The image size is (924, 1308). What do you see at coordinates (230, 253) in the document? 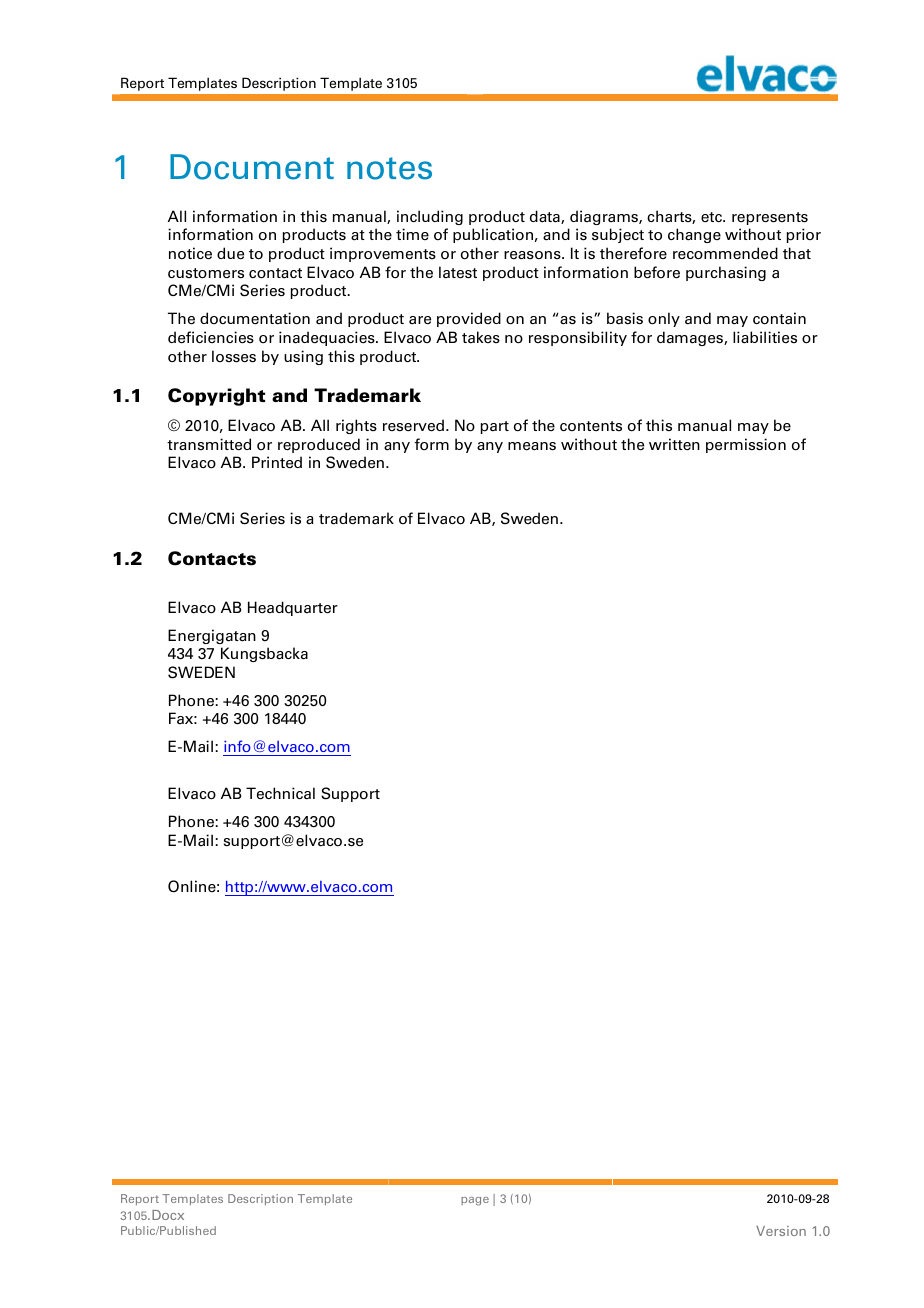
I see `due` at bounding box center [230, 253].
